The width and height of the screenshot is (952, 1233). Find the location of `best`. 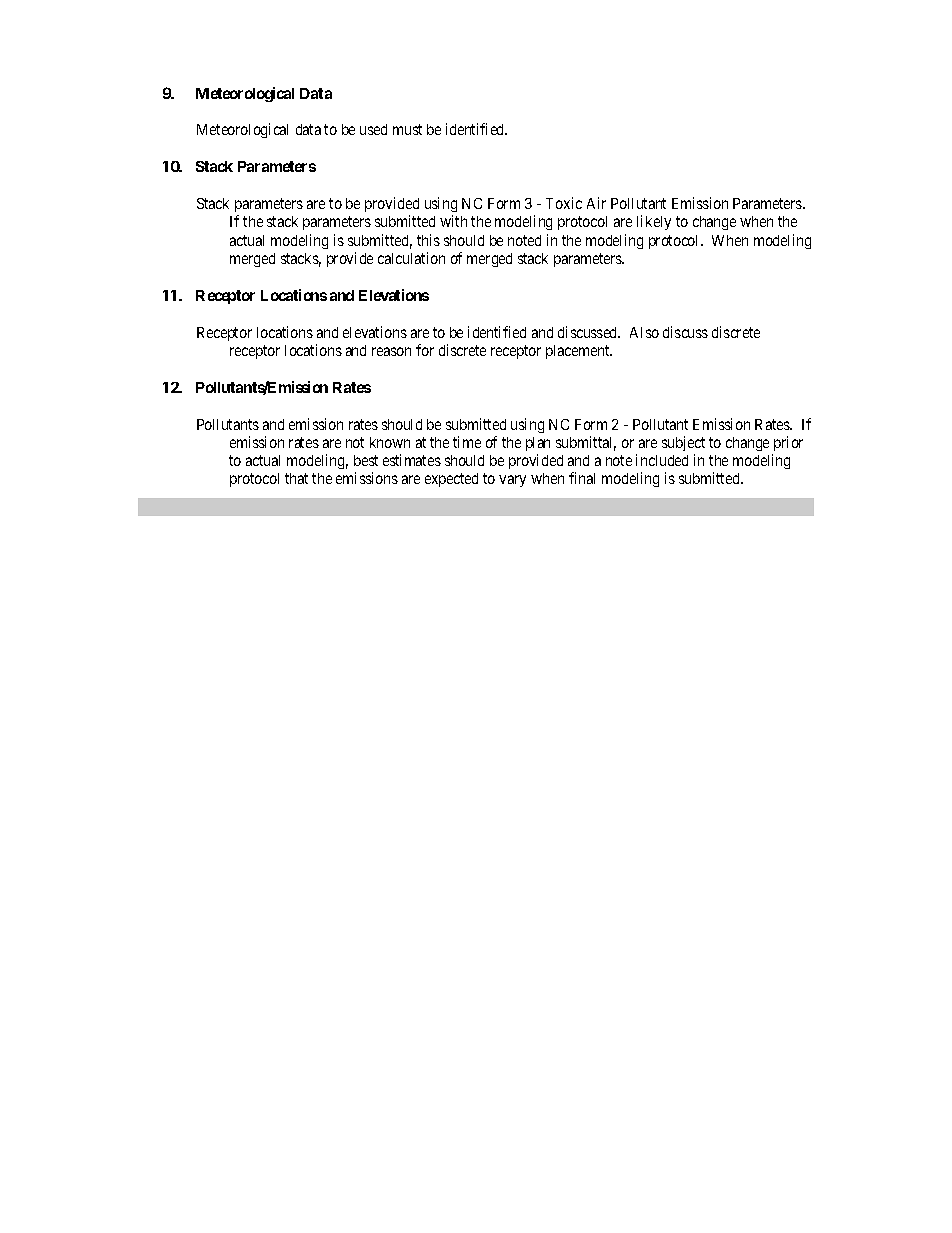

best is located at coordinates (366, 460).
